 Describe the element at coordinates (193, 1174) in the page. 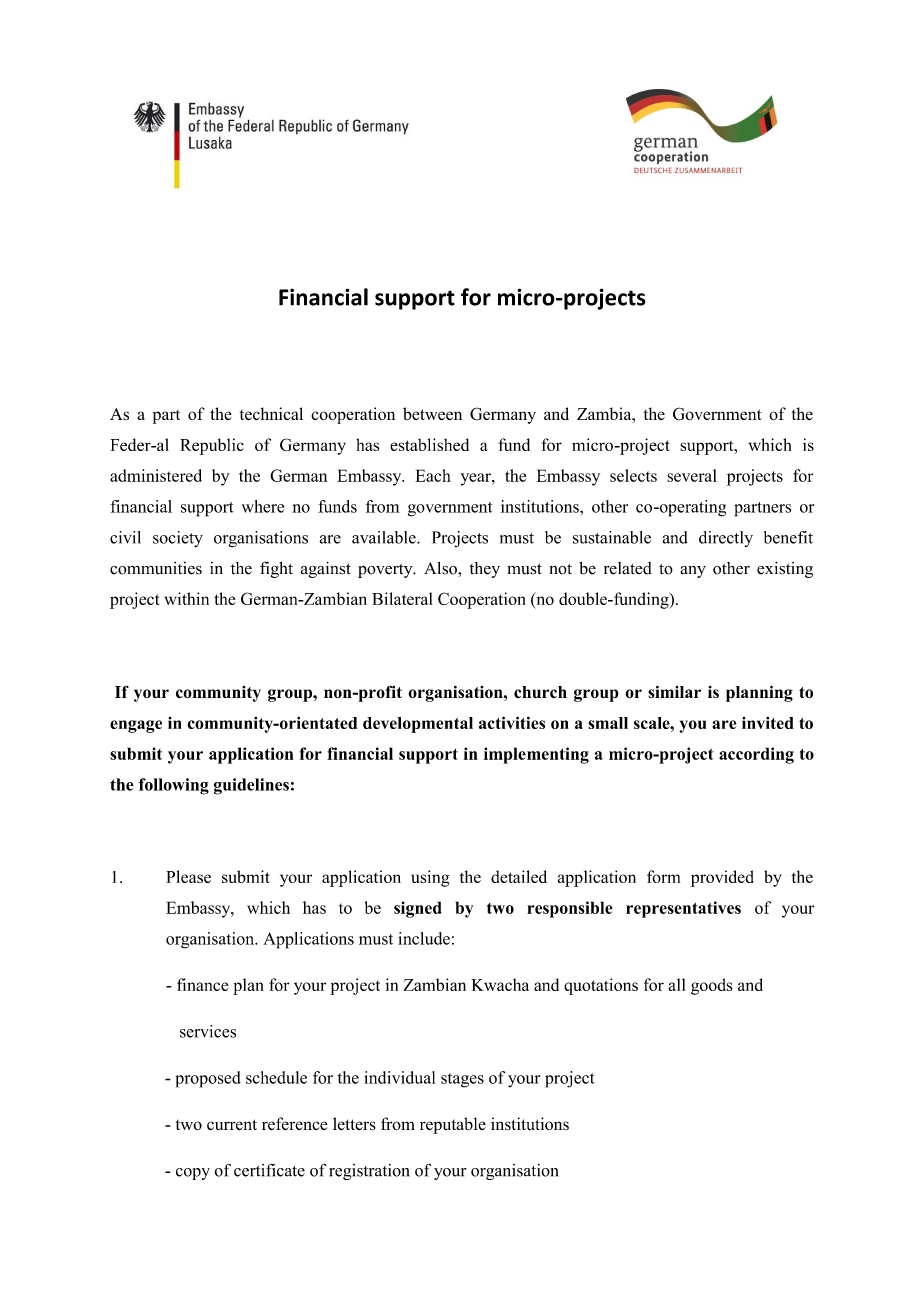

I see `copy` at that location.
